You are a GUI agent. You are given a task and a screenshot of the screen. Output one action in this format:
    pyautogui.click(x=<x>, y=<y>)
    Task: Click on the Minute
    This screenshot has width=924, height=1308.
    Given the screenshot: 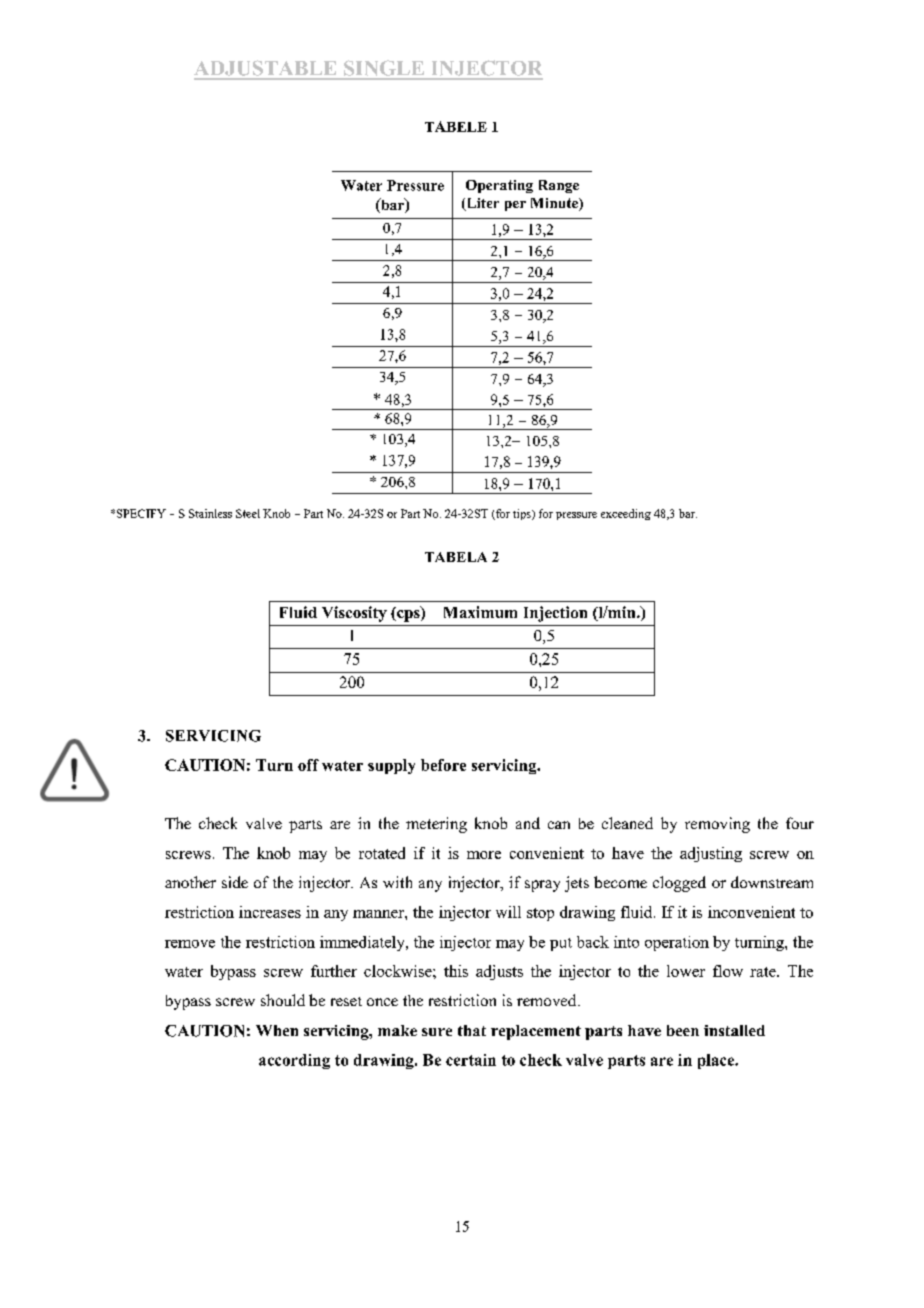 What is the action you would take?
    pyautogui.click(x=555, y=204)
